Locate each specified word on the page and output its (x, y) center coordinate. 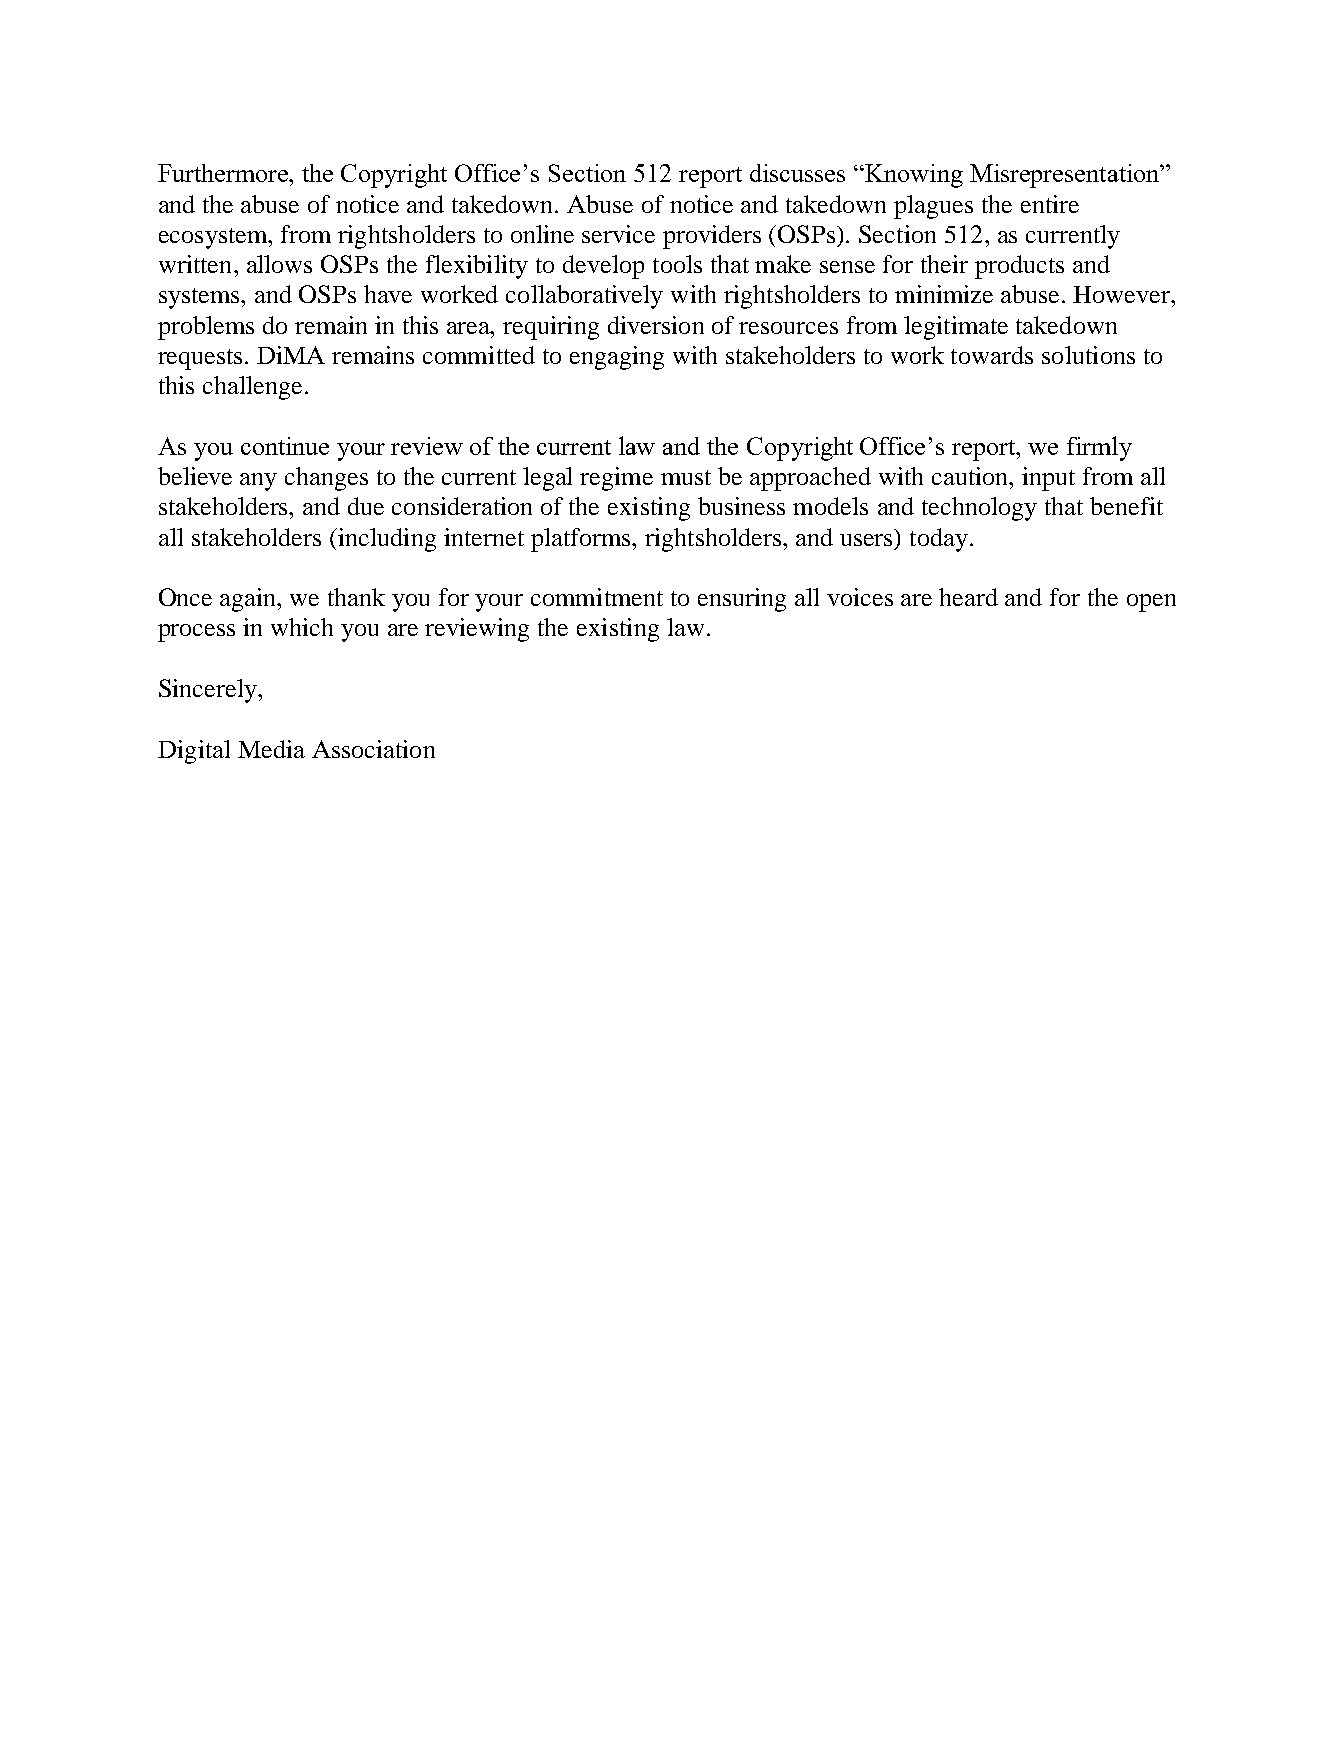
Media (271, 749)
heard (968, 597)
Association (373, 749)
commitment (597, 597)
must (686, 477)
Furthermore (224, 173)
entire (1050, 204)
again (249, 600)
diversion (656, 325)
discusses (797, 173)
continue (285, 446)
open (1151, 603)
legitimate (956, 328)
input (1048, 479)
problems (206, 328)
